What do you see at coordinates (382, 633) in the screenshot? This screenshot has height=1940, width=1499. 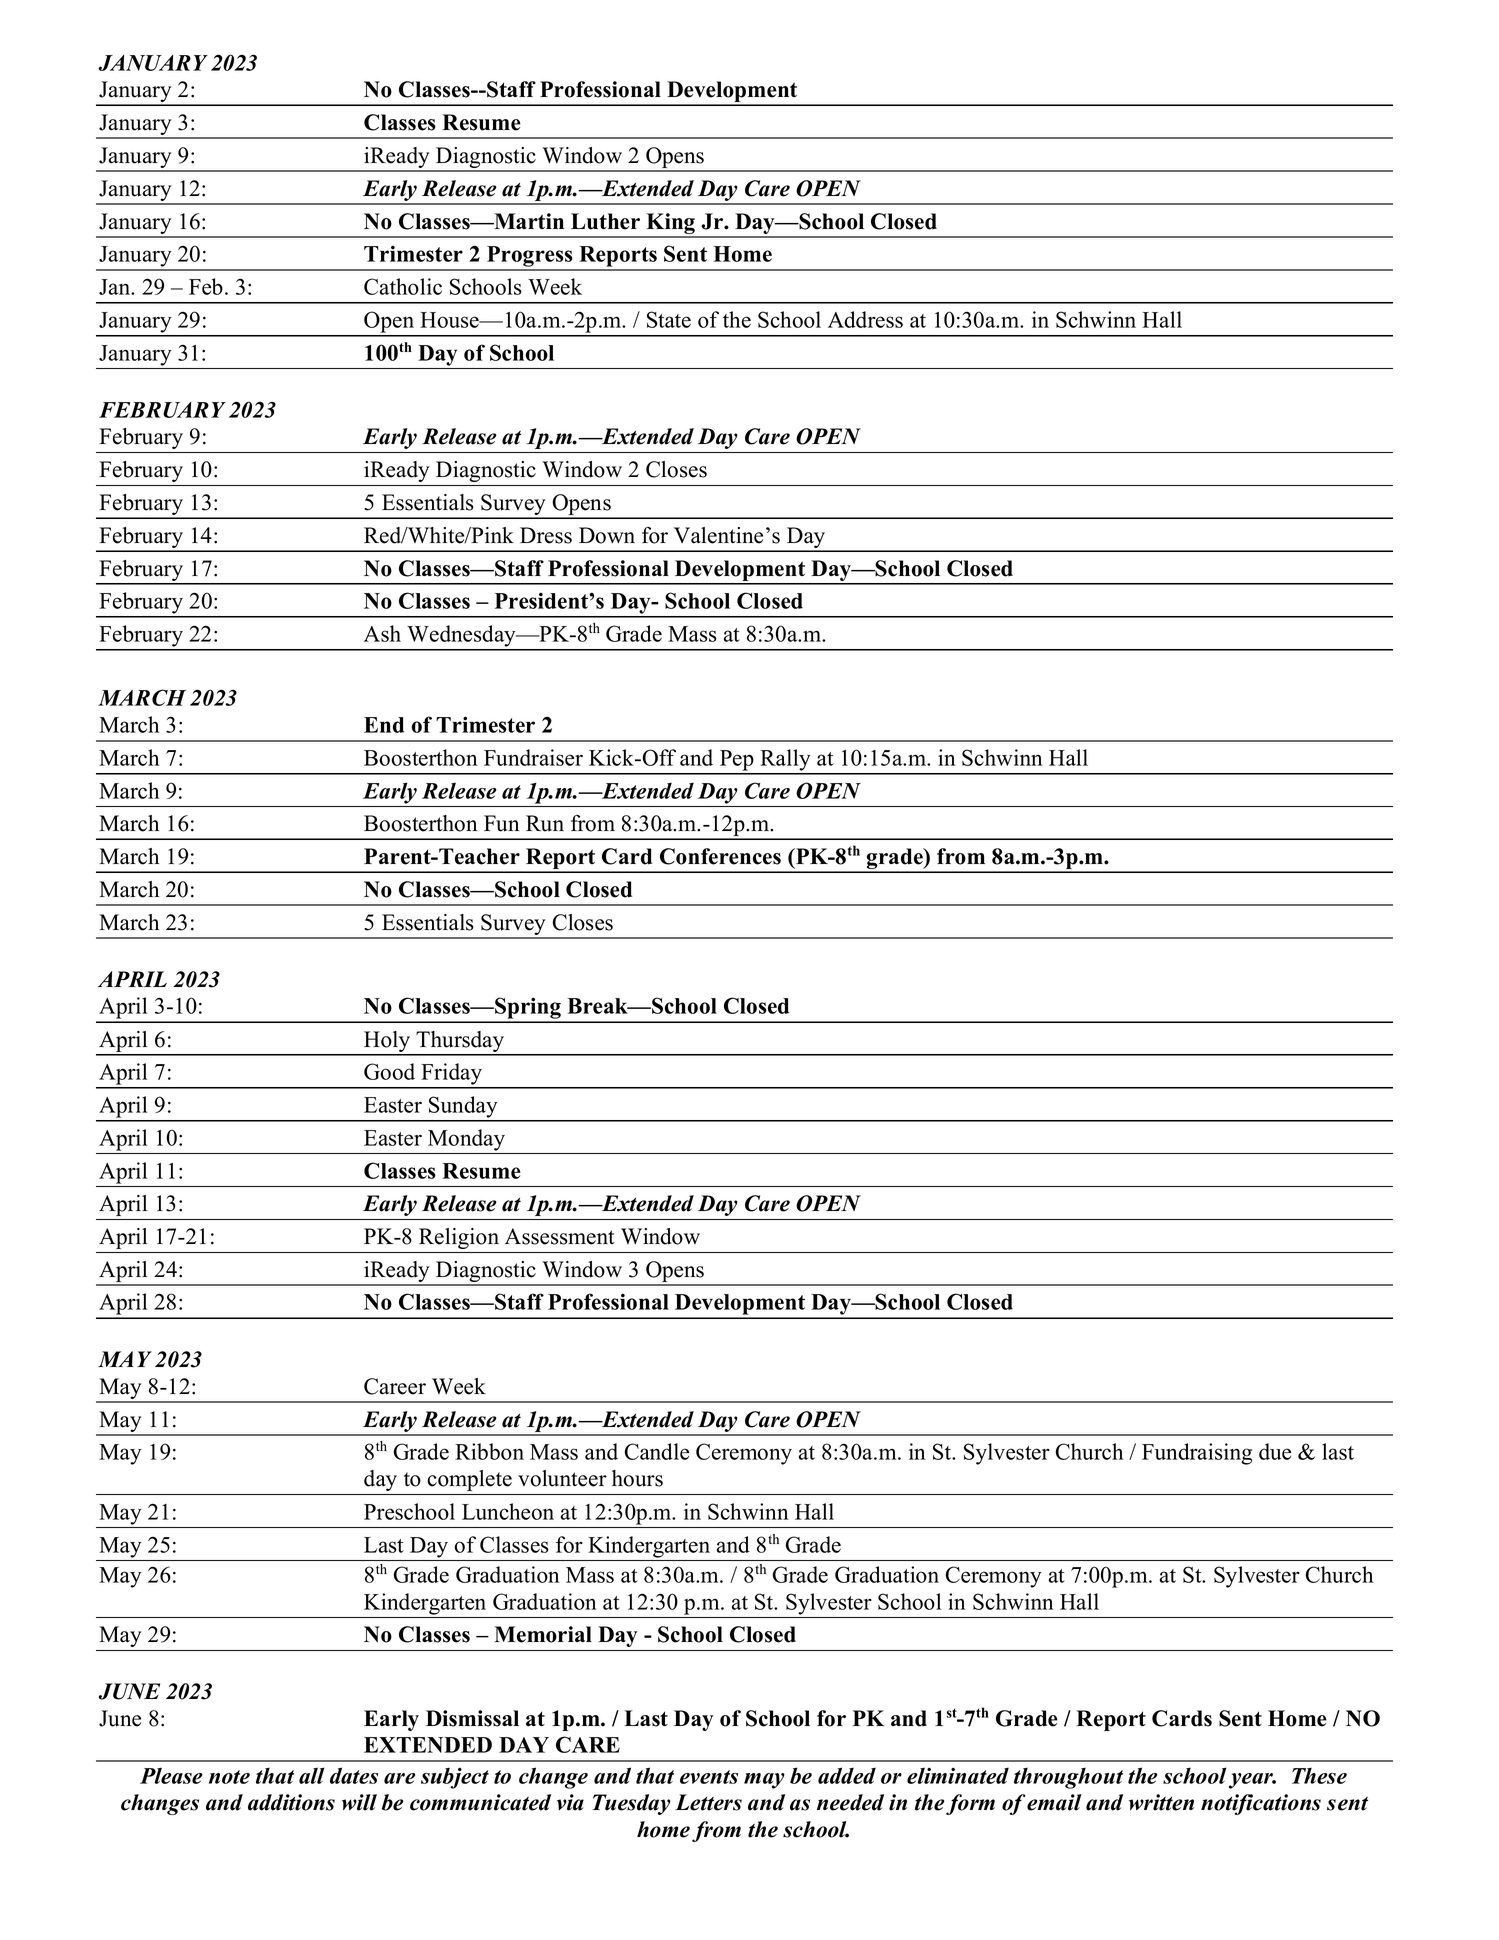 I see `Ash` at bounding box center [382, 633].
